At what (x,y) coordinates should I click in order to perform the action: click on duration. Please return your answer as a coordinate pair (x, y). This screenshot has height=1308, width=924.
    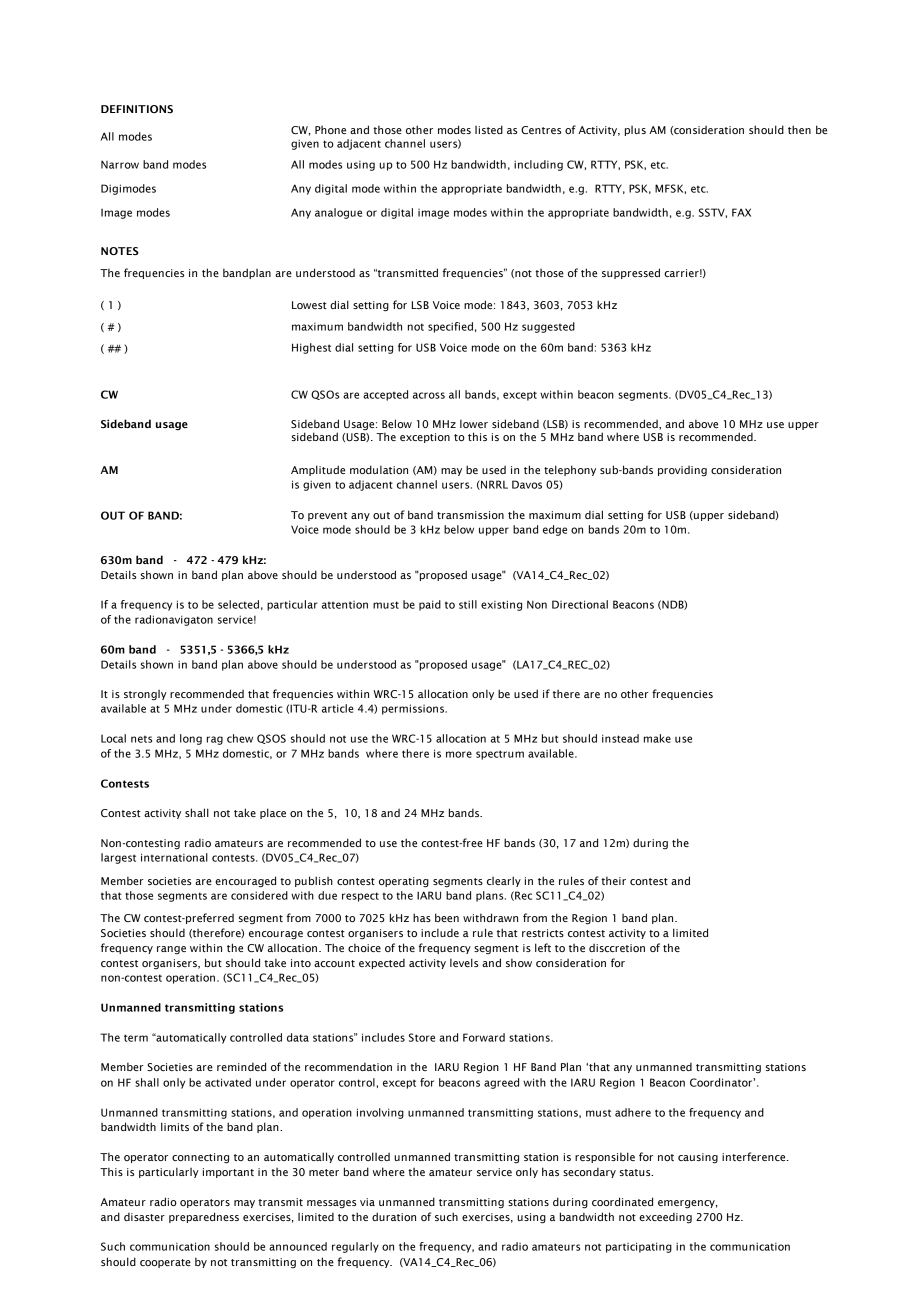
    Looking at the image, I should click on (394, 1216).
